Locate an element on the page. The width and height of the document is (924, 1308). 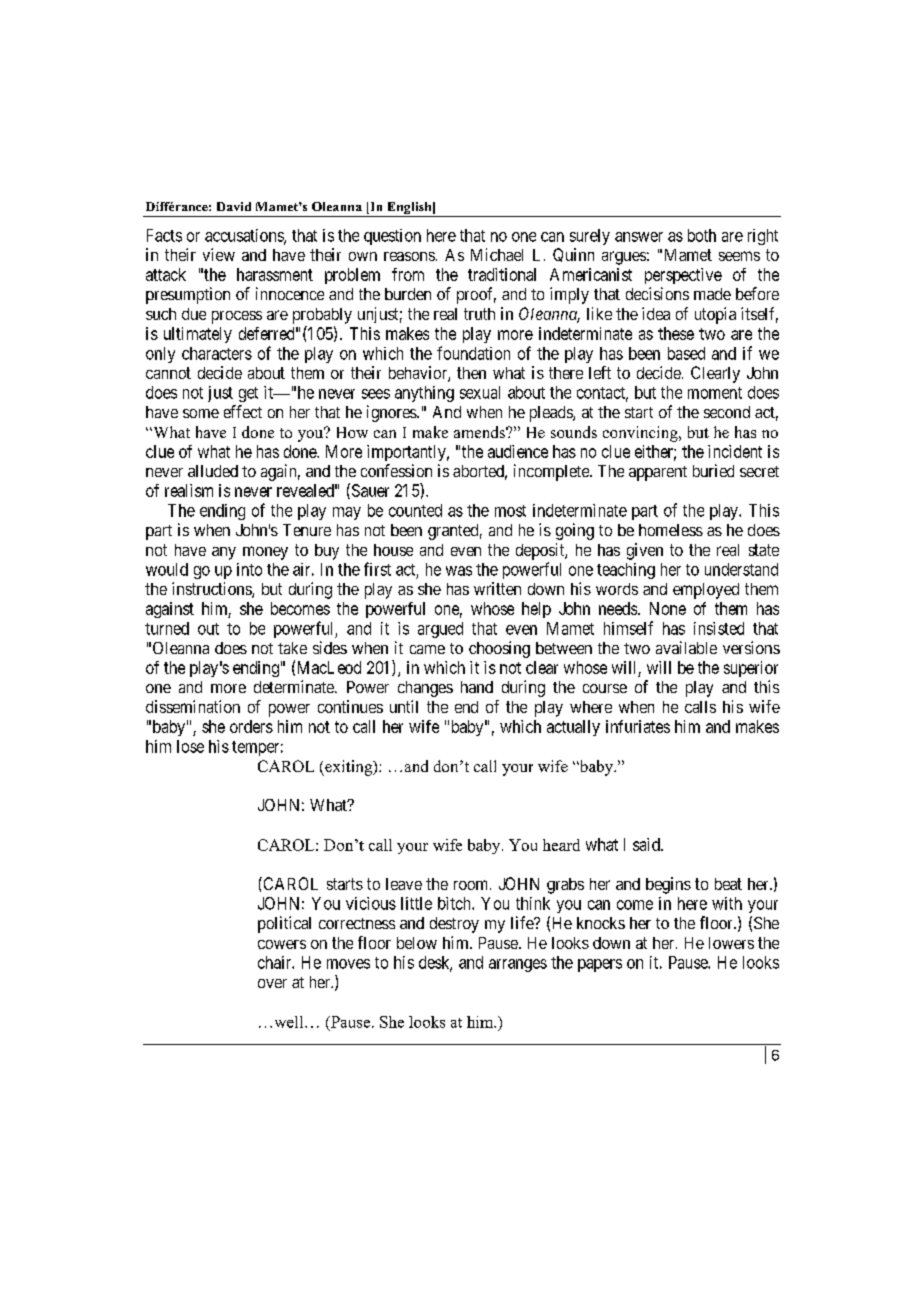
Michael is located at coordinates (497, 254).
